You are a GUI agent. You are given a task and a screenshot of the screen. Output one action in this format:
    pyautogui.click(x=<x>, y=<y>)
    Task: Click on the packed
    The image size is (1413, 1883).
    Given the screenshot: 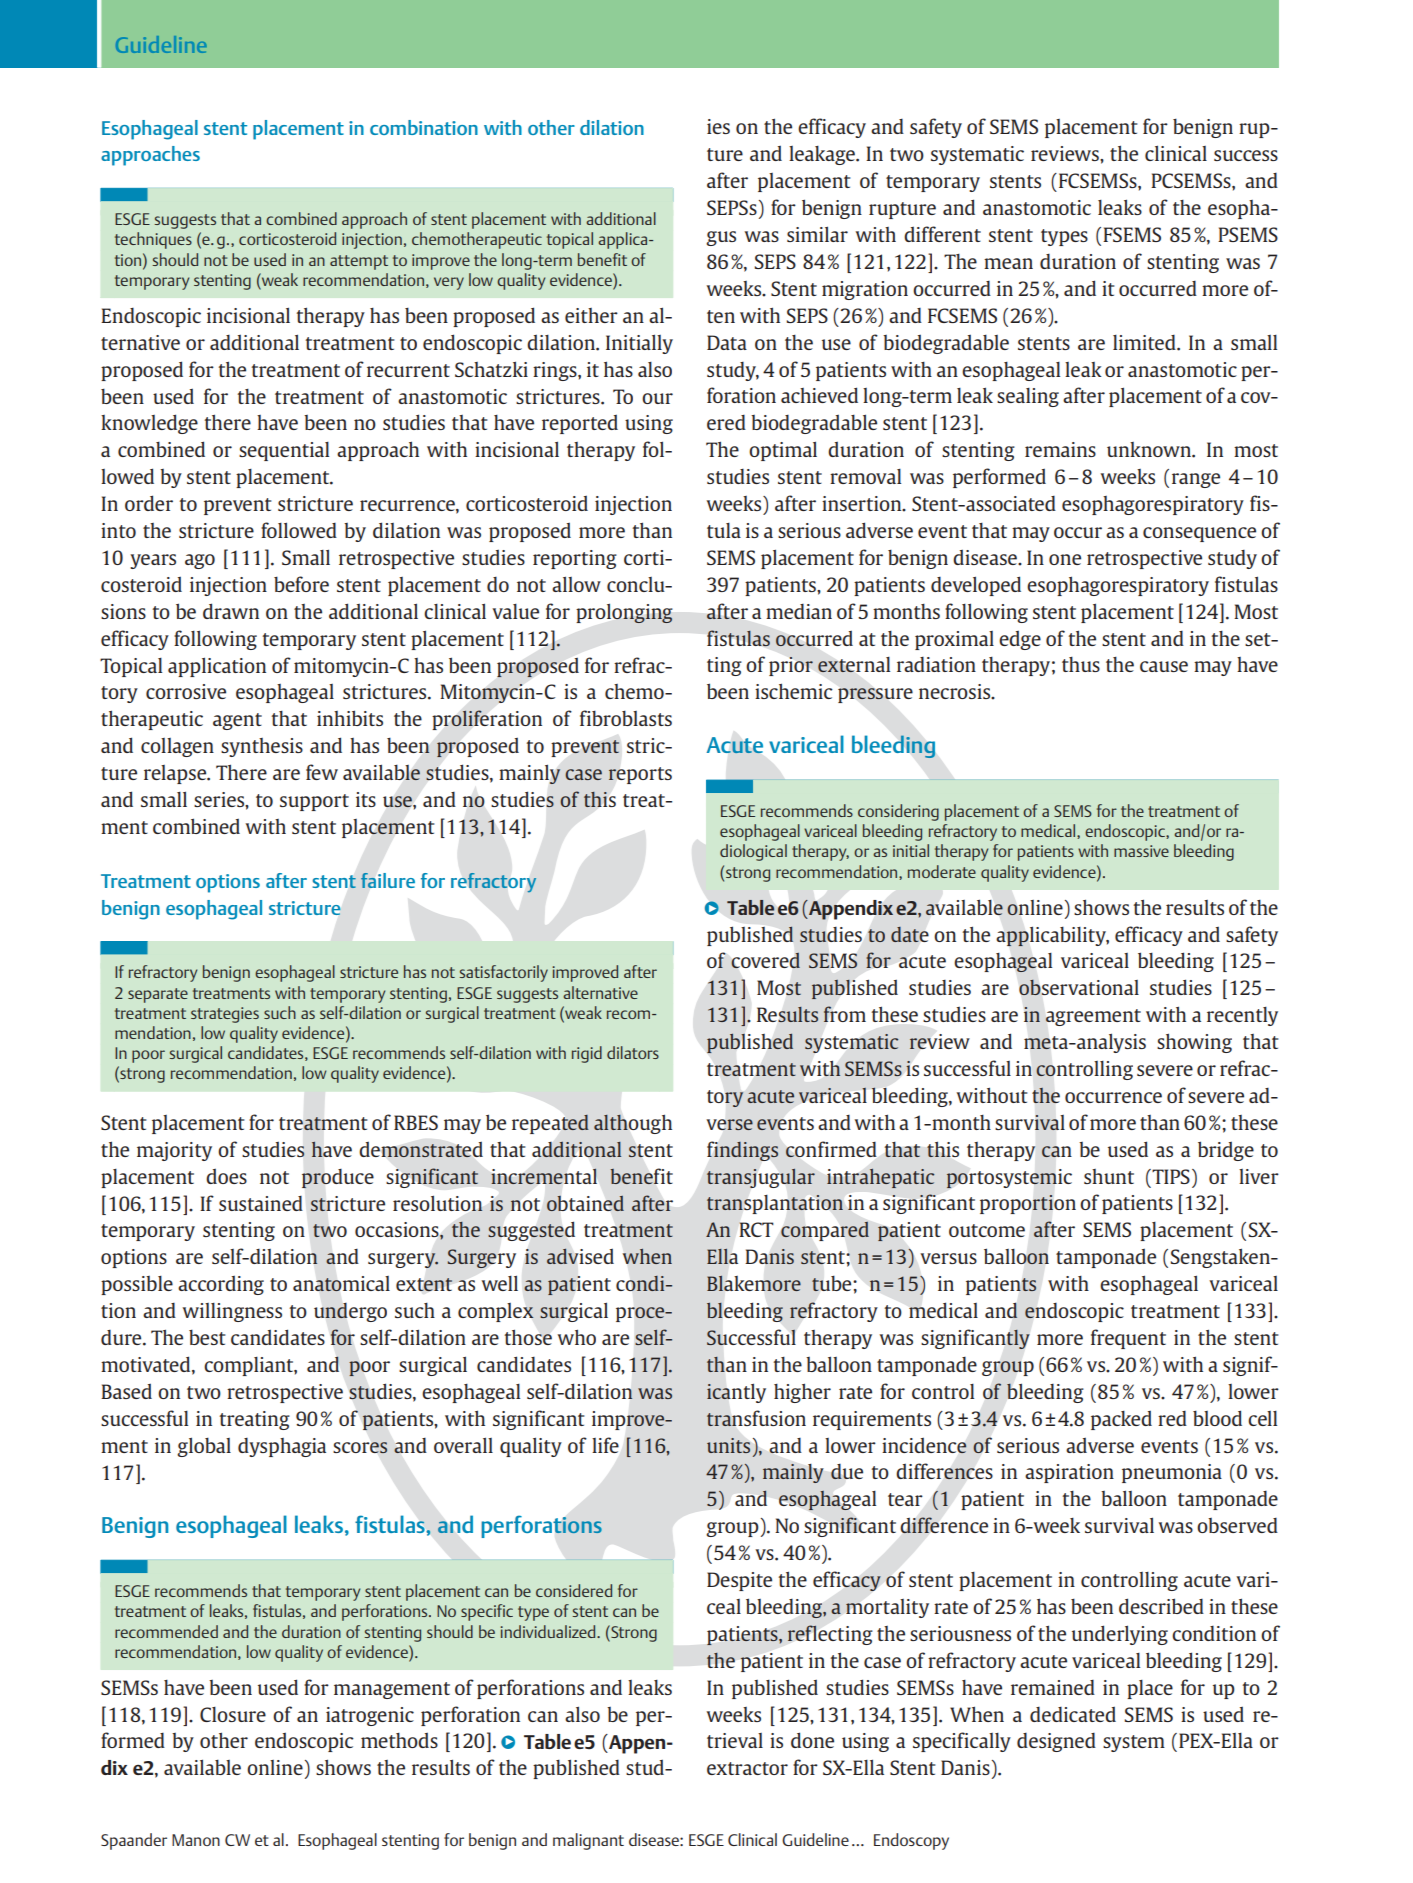 What is the action you would take?
    pyautogui.click(x=1121, y=1420)
